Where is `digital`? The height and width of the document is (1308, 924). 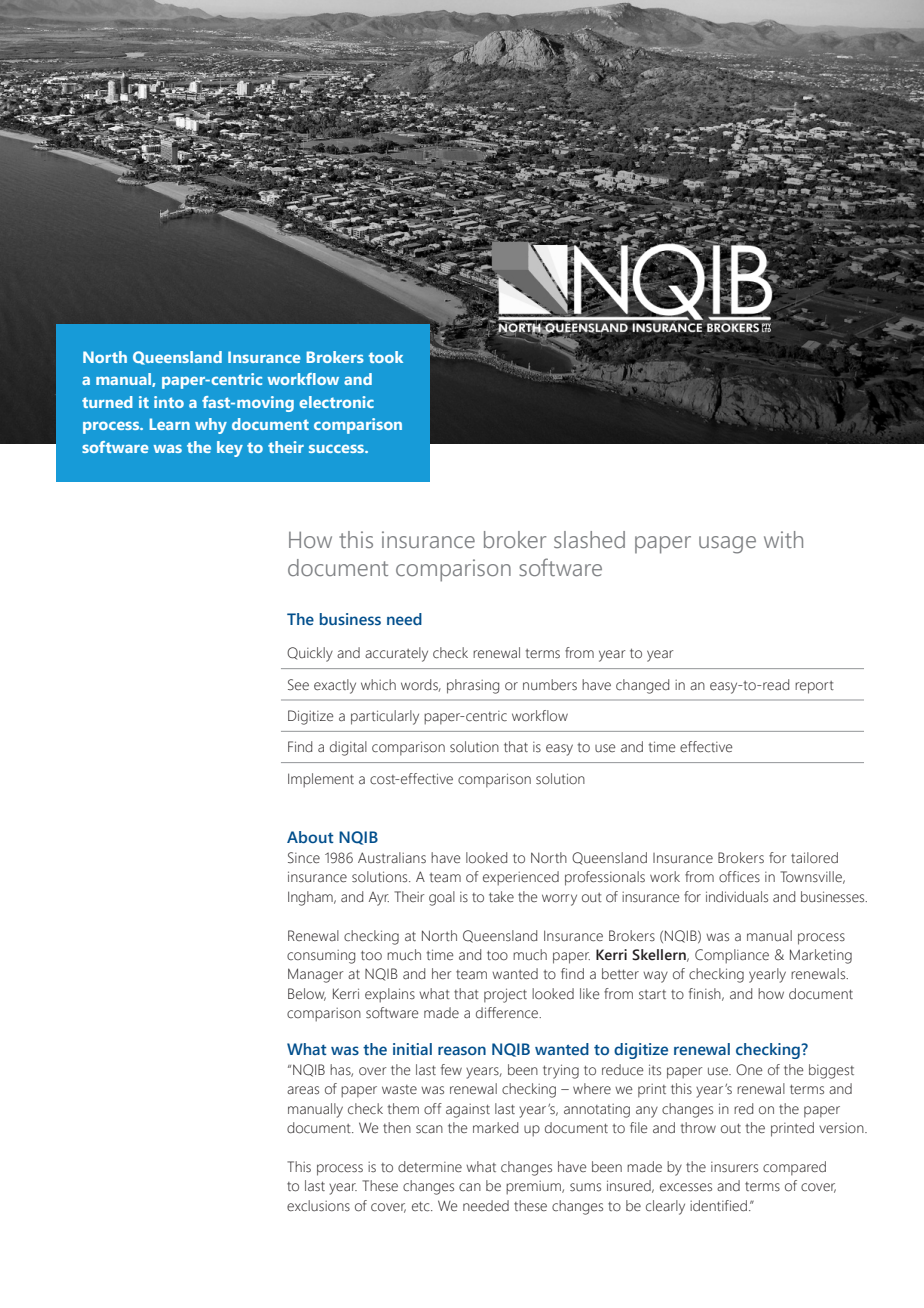 digital is located at coordinates (348, 748).
